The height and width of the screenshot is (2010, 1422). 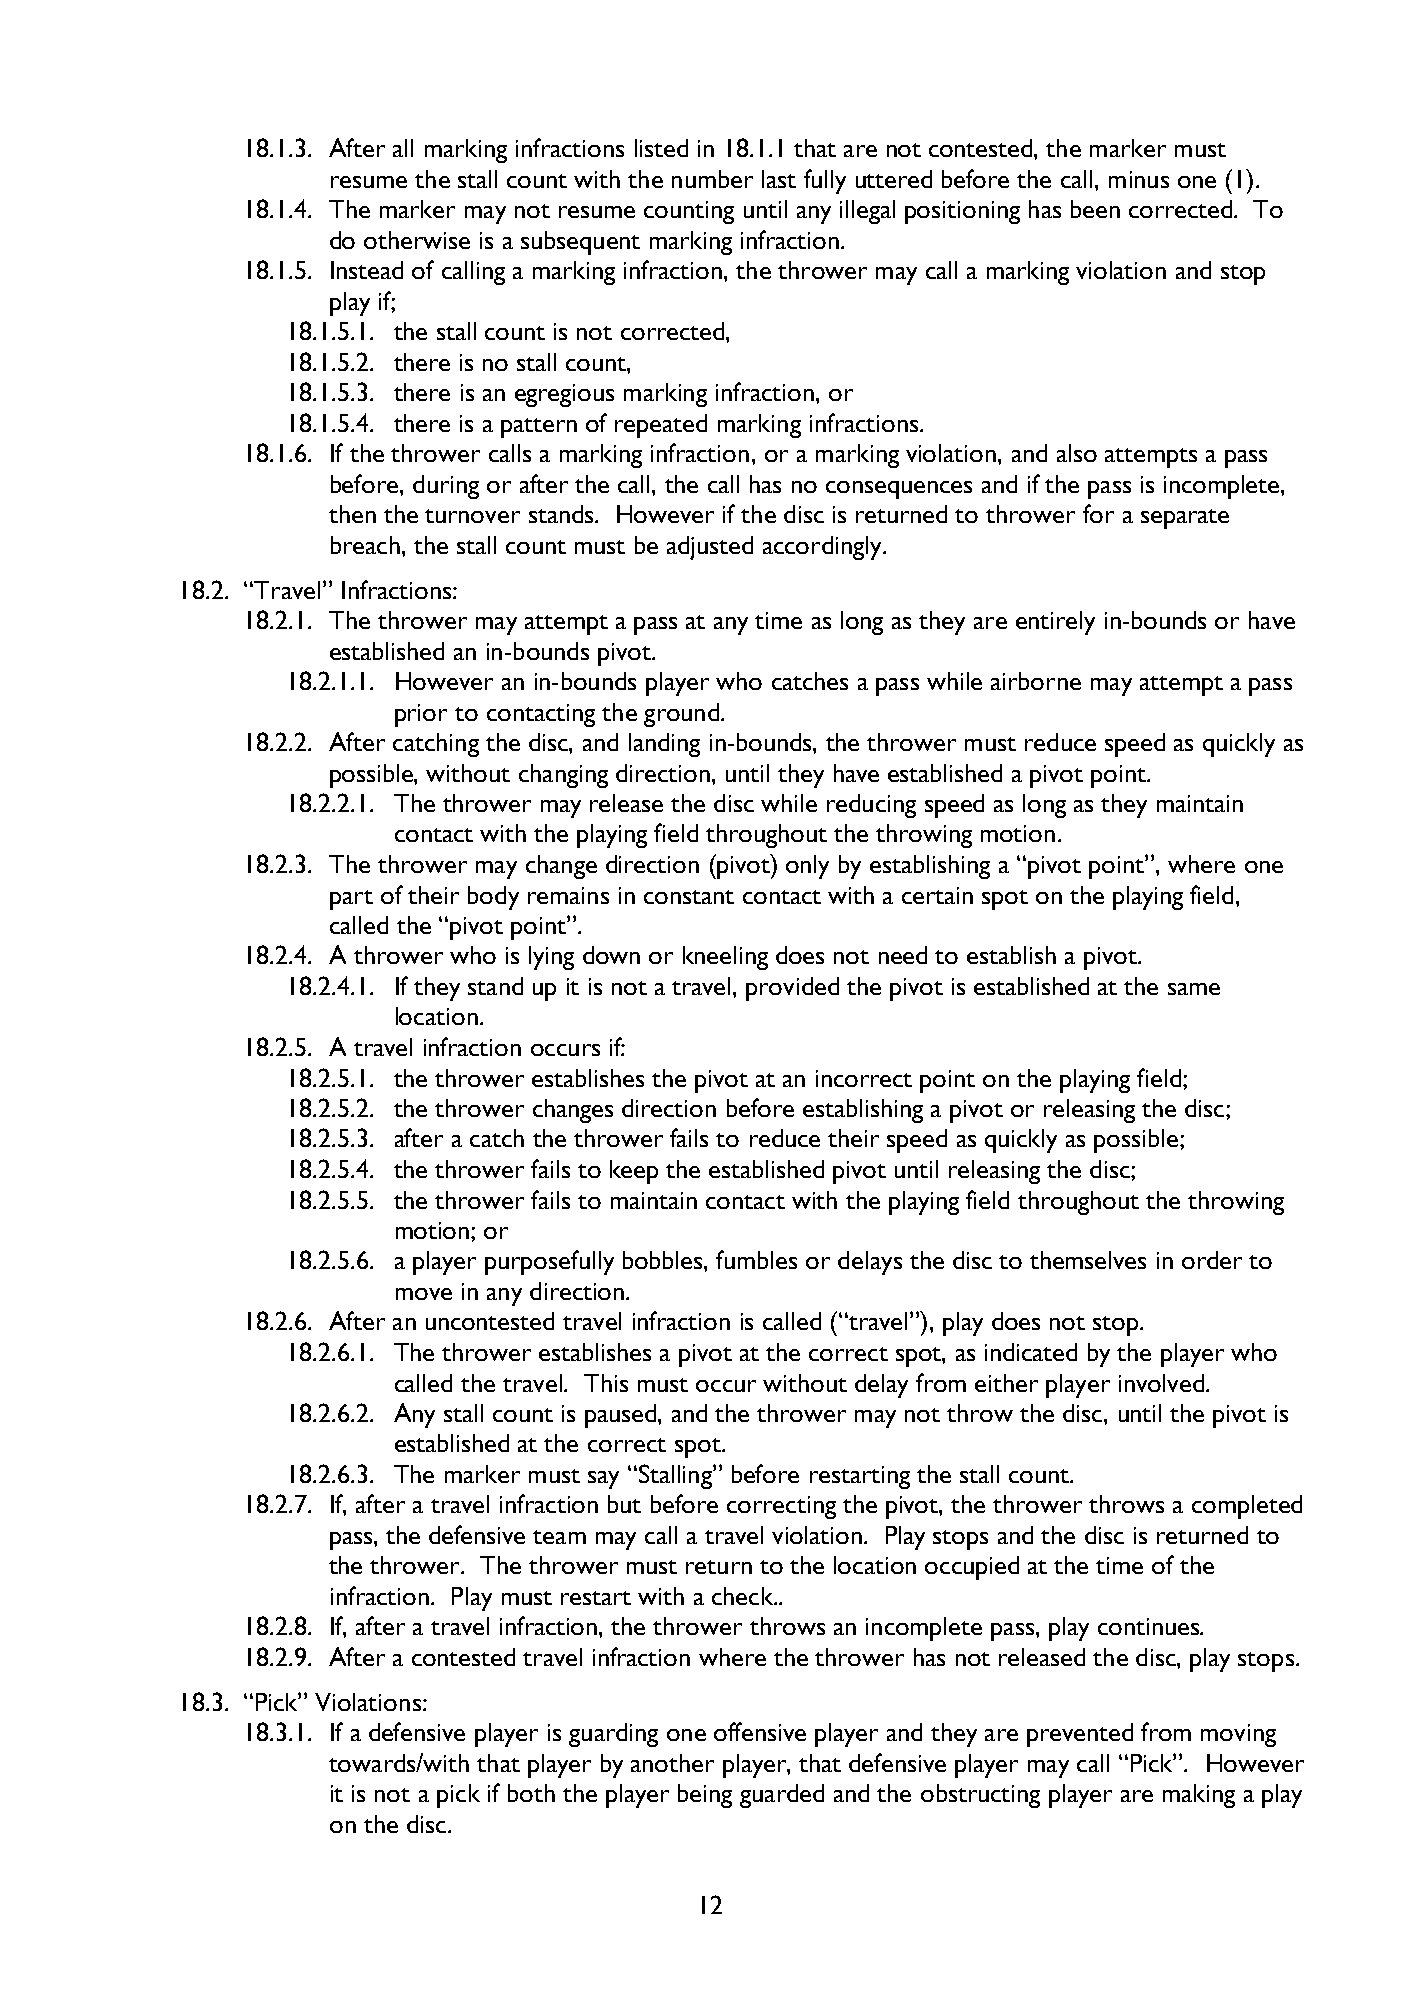 What do you see at coordinates (760, 1731) in the screenshot?
I see `offensive` at bounding box center [760, 1731].
